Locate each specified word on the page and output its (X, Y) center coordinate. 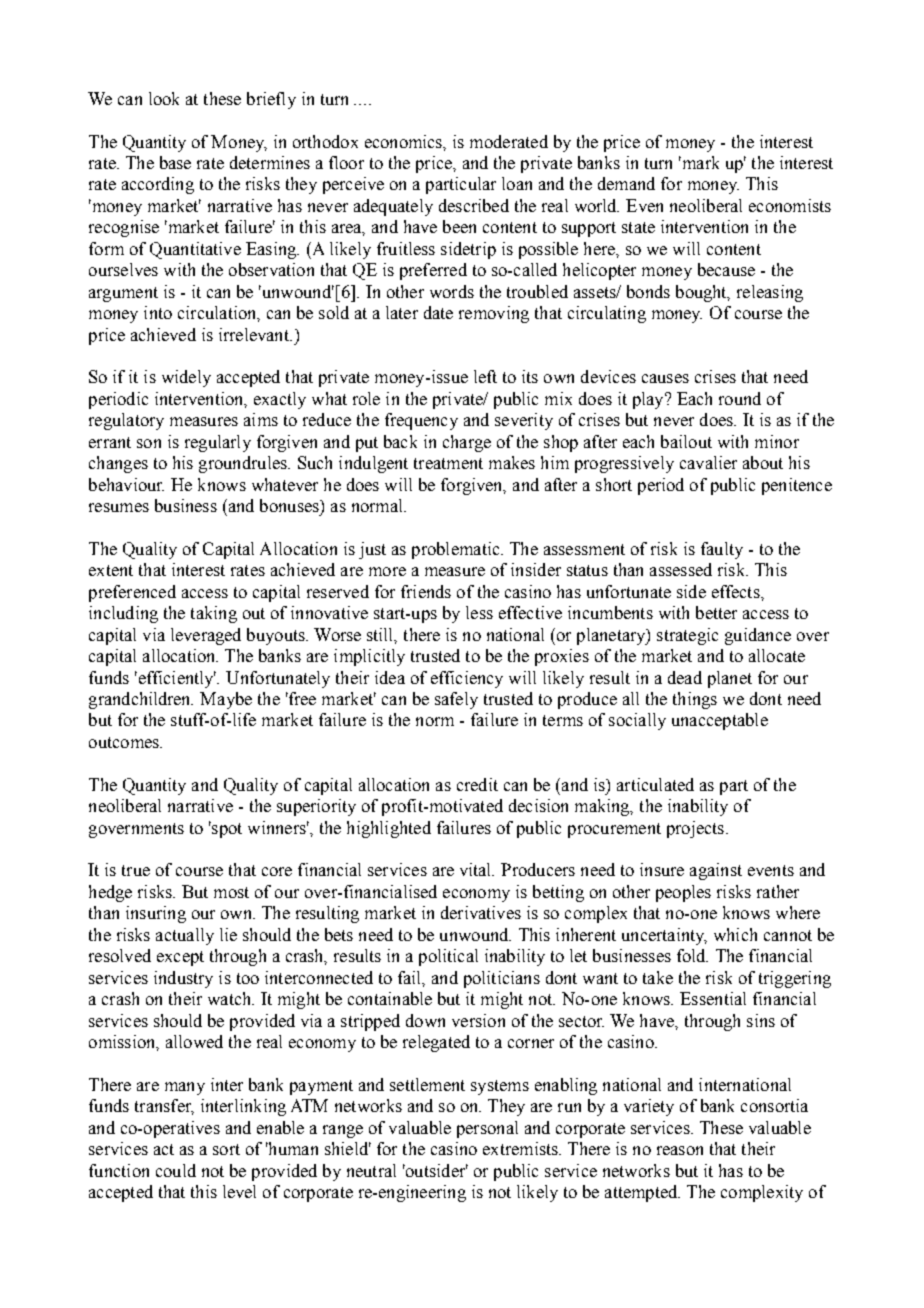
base (175, 162)
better (716, 612)
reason (680, 1150)
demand (626, 183)
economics (405, 142)
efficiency (467, 679)
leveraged (206, 636)
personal (487, 1129)
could (176, 1170)
